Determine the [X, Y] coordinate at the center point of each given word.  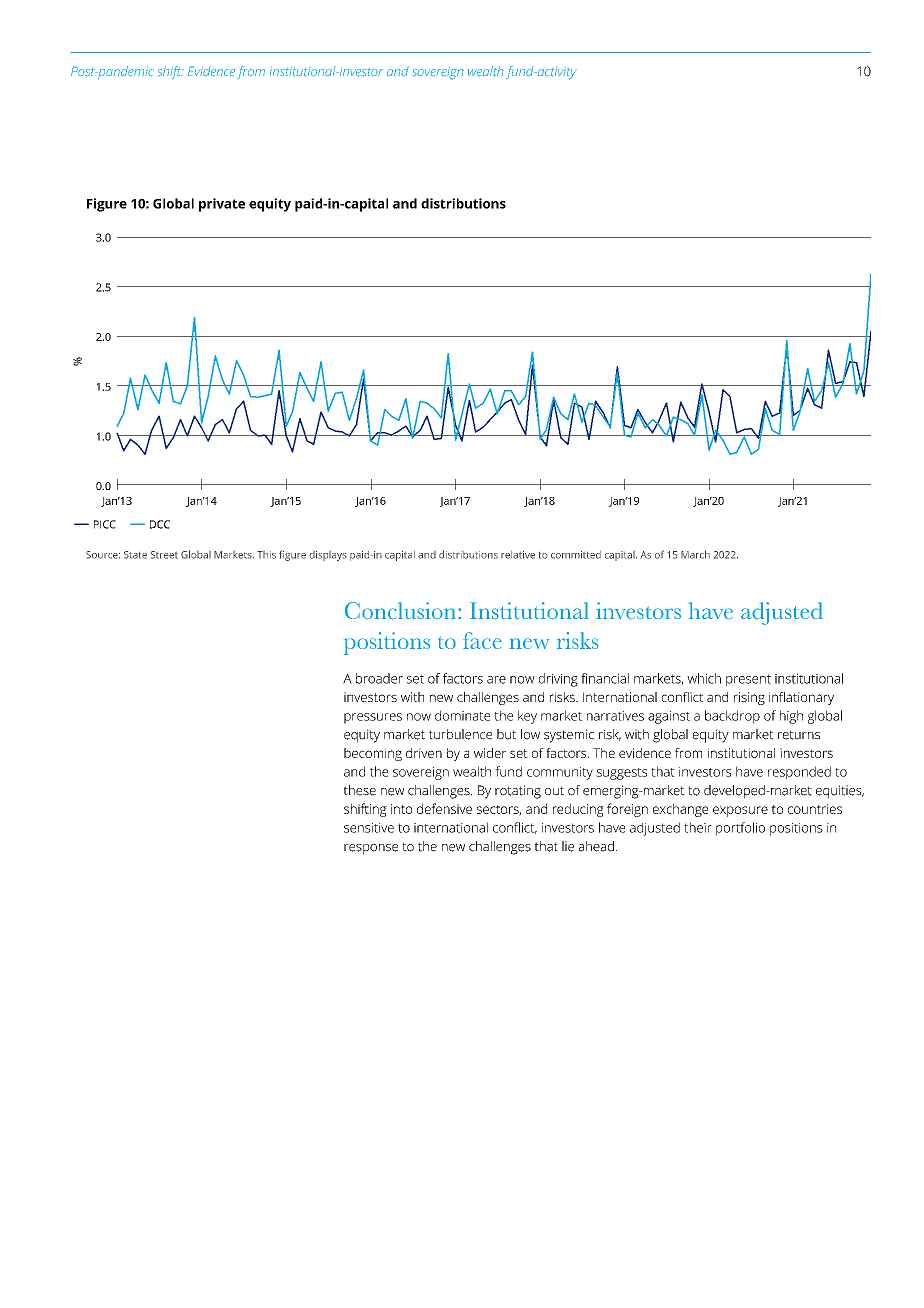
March [695, 554]
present [748, 680]
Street [164, 555]
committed [576, 555]
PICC [105, 524]
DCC [160, 524]
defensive [444, 808]
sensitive [369, 828]
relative [518, 555]
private [222, 205]
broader [379, 678]
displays [328, 556]
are [496, 680]
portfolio [740, 829]
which [704, 678]
